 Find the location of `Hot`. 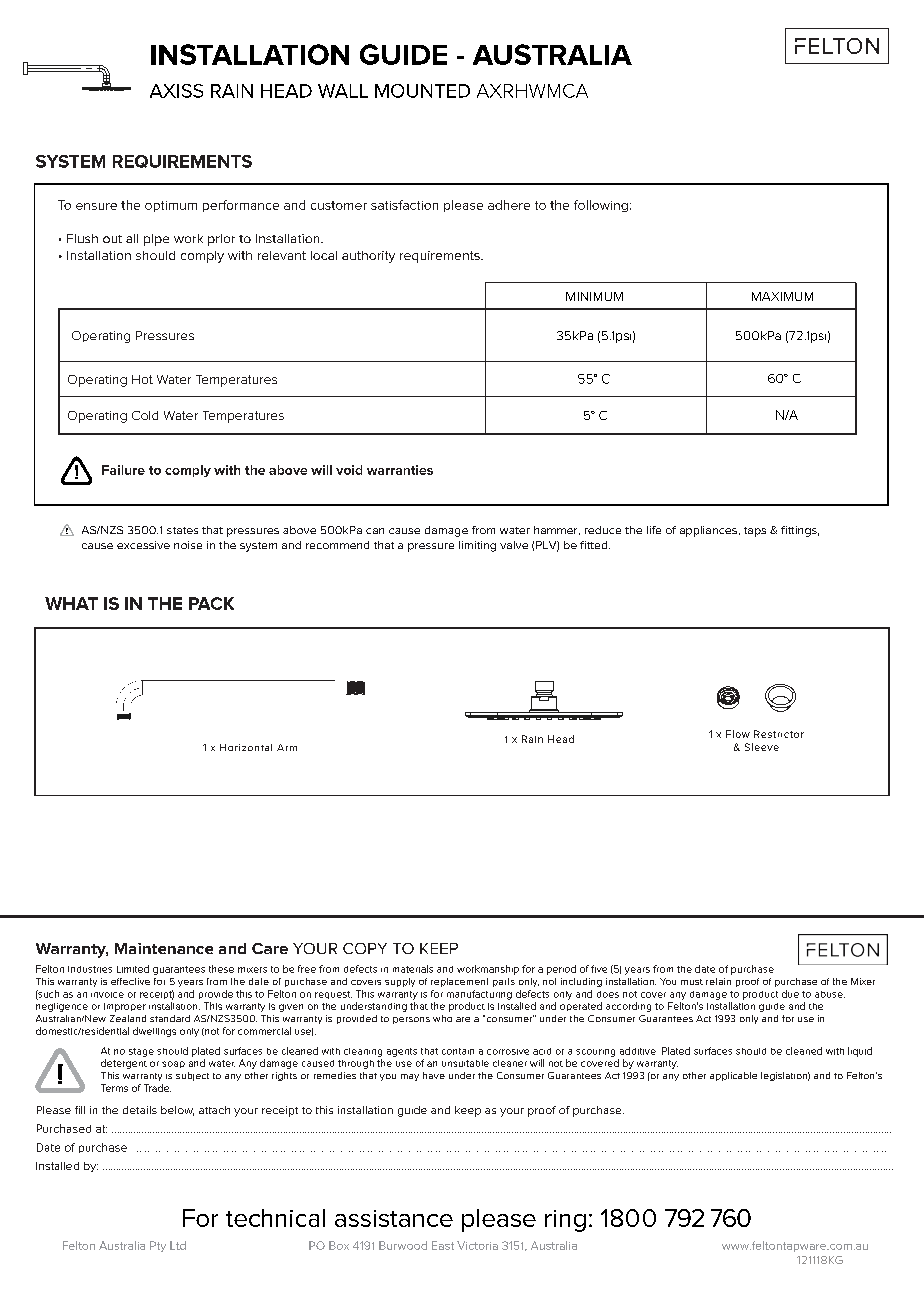

Hot is located at coordinates (142, 379).
